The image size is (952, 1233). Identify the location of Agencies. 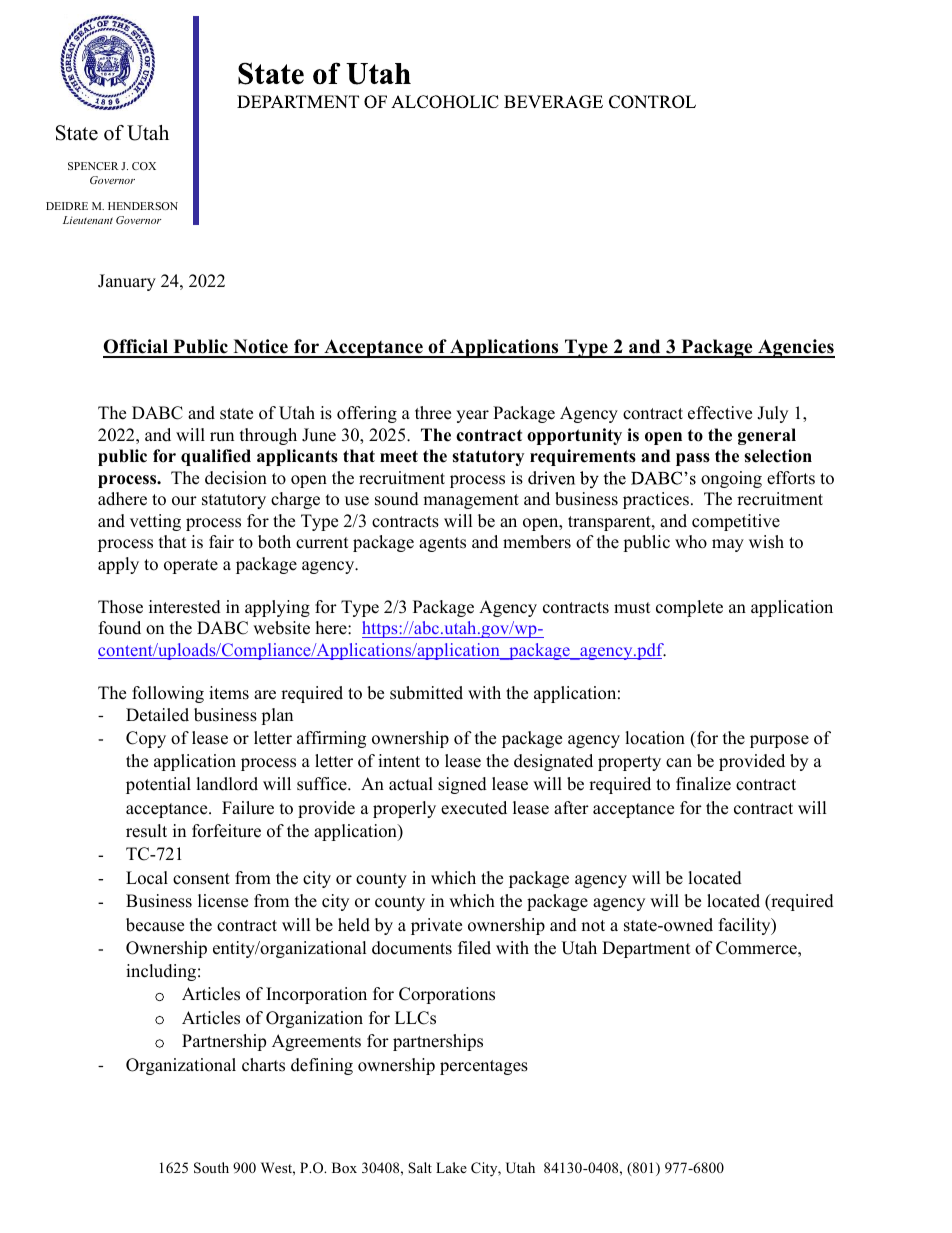
(795, 348).
